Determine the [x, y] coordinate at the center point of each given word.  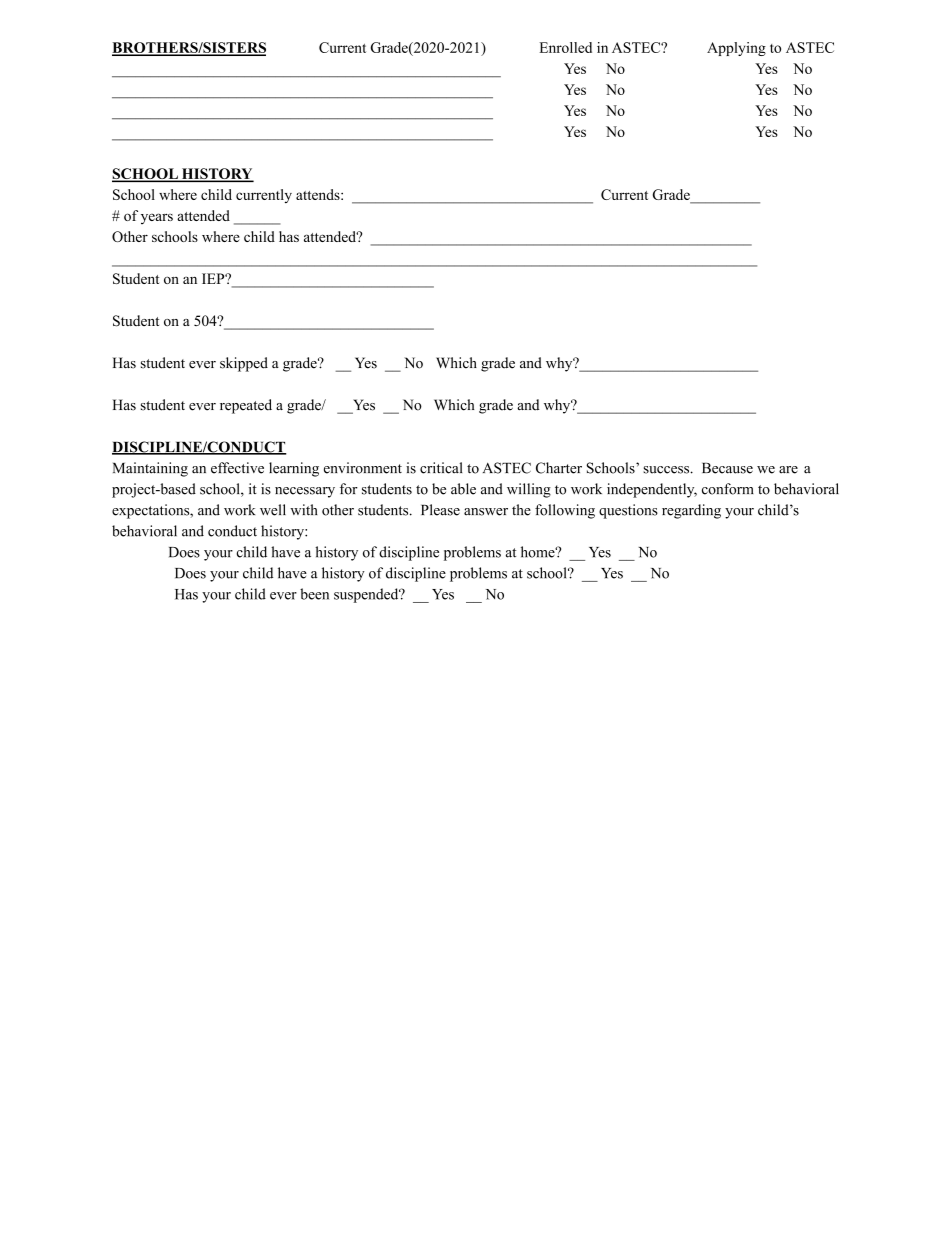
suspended [367, 595]
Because [727, 468]
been [314, 594]
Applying [736, 49]
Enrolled [565, 47]
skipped [244, 364]
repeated [246, 406]
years [157, 218]
